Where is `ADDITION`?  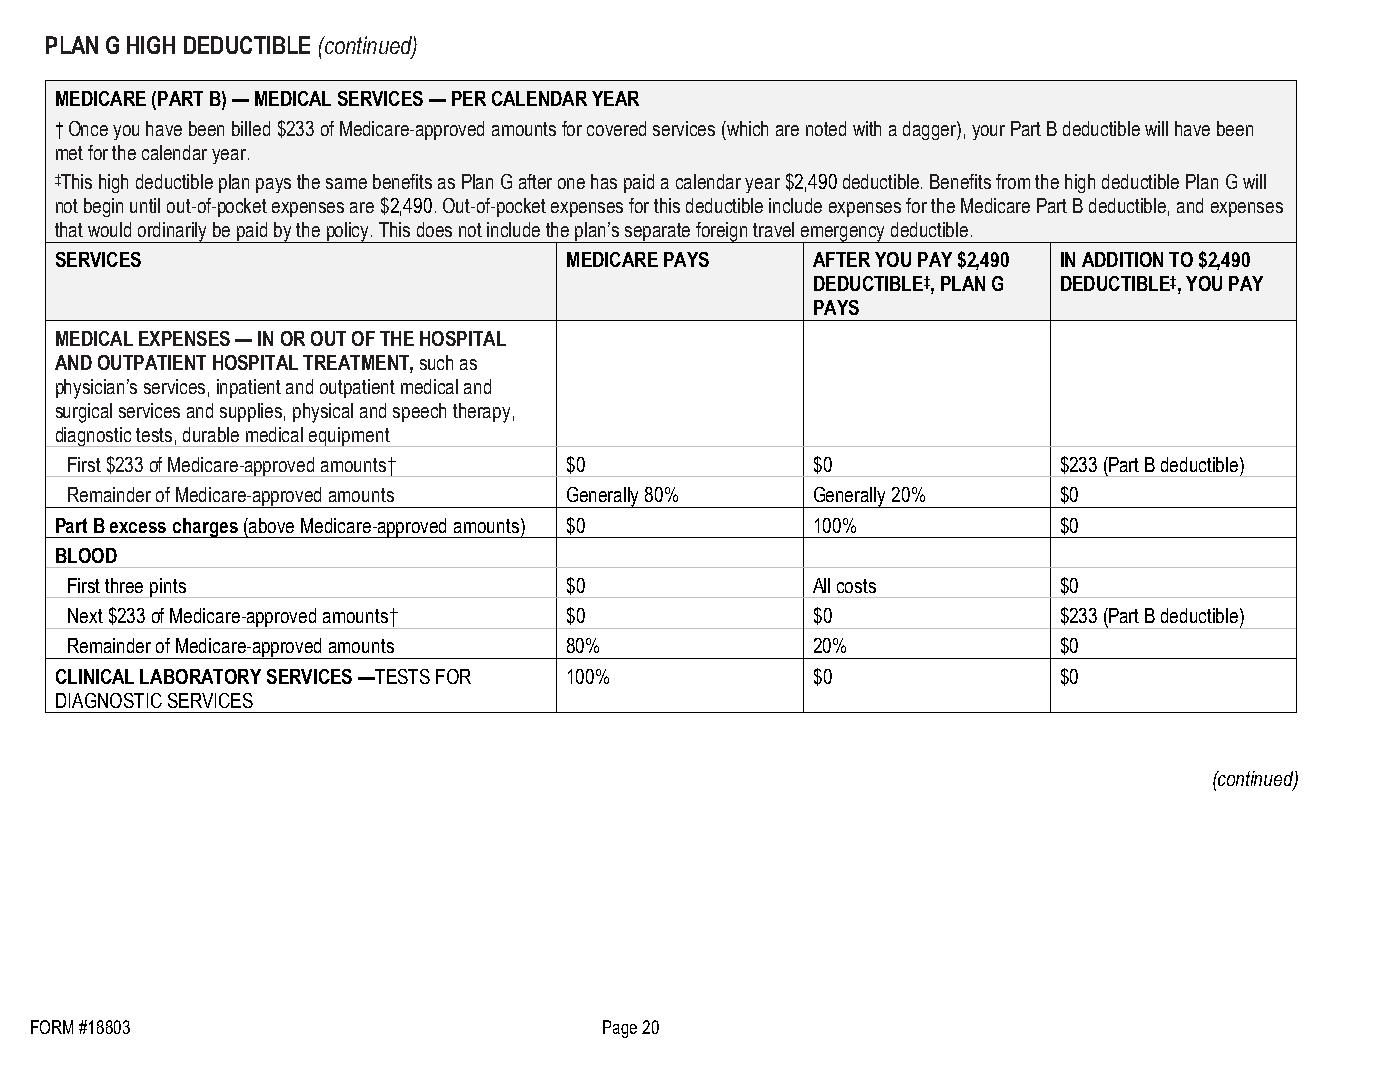 ADDITION is located at coordinates (1122, 259).
